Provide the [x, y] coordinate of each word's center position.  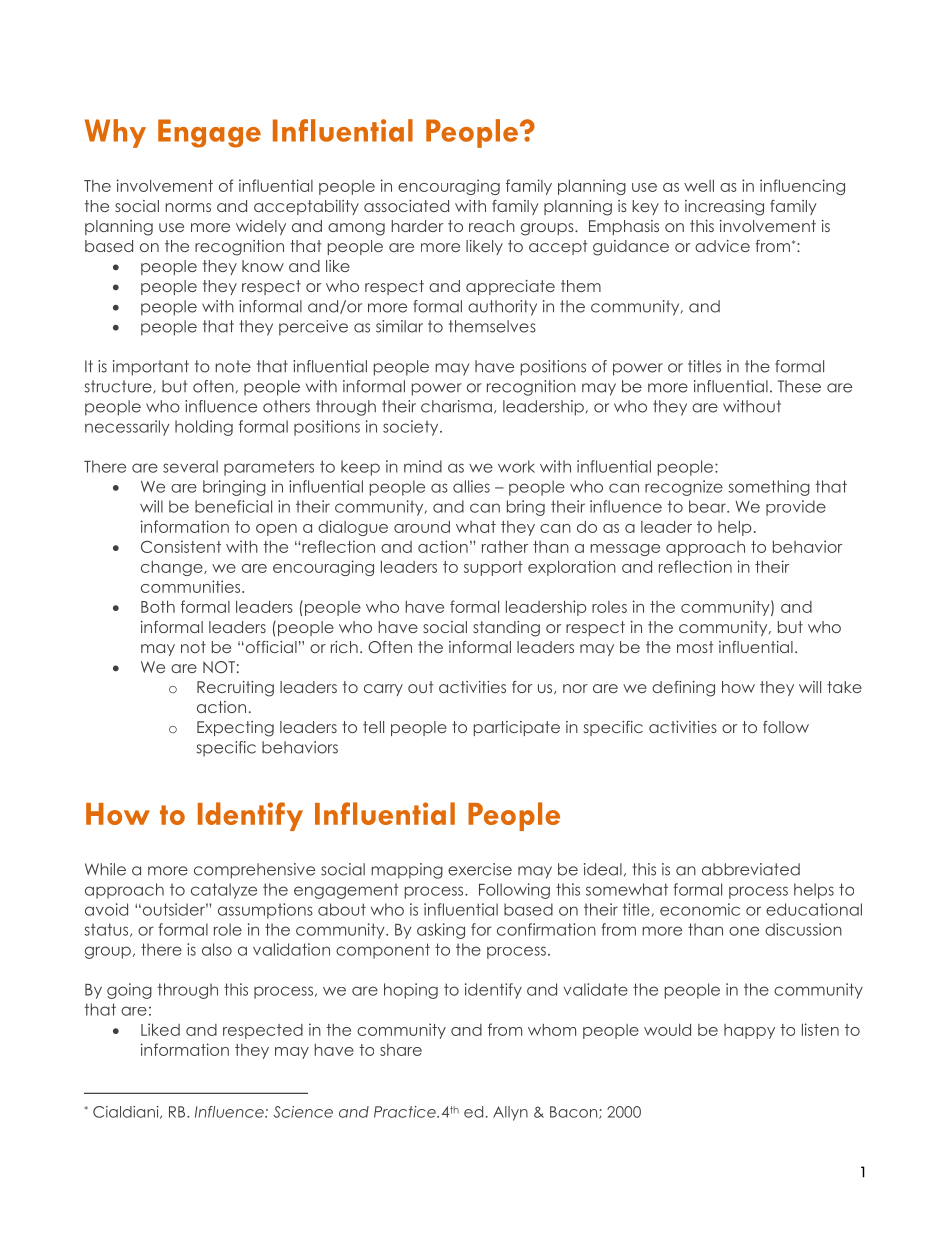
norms [188, 207]
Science [303, 1112]
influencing [802, 187]
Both [158, 606]
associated [406, 206]
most [695, 647]
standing [506, 629]
